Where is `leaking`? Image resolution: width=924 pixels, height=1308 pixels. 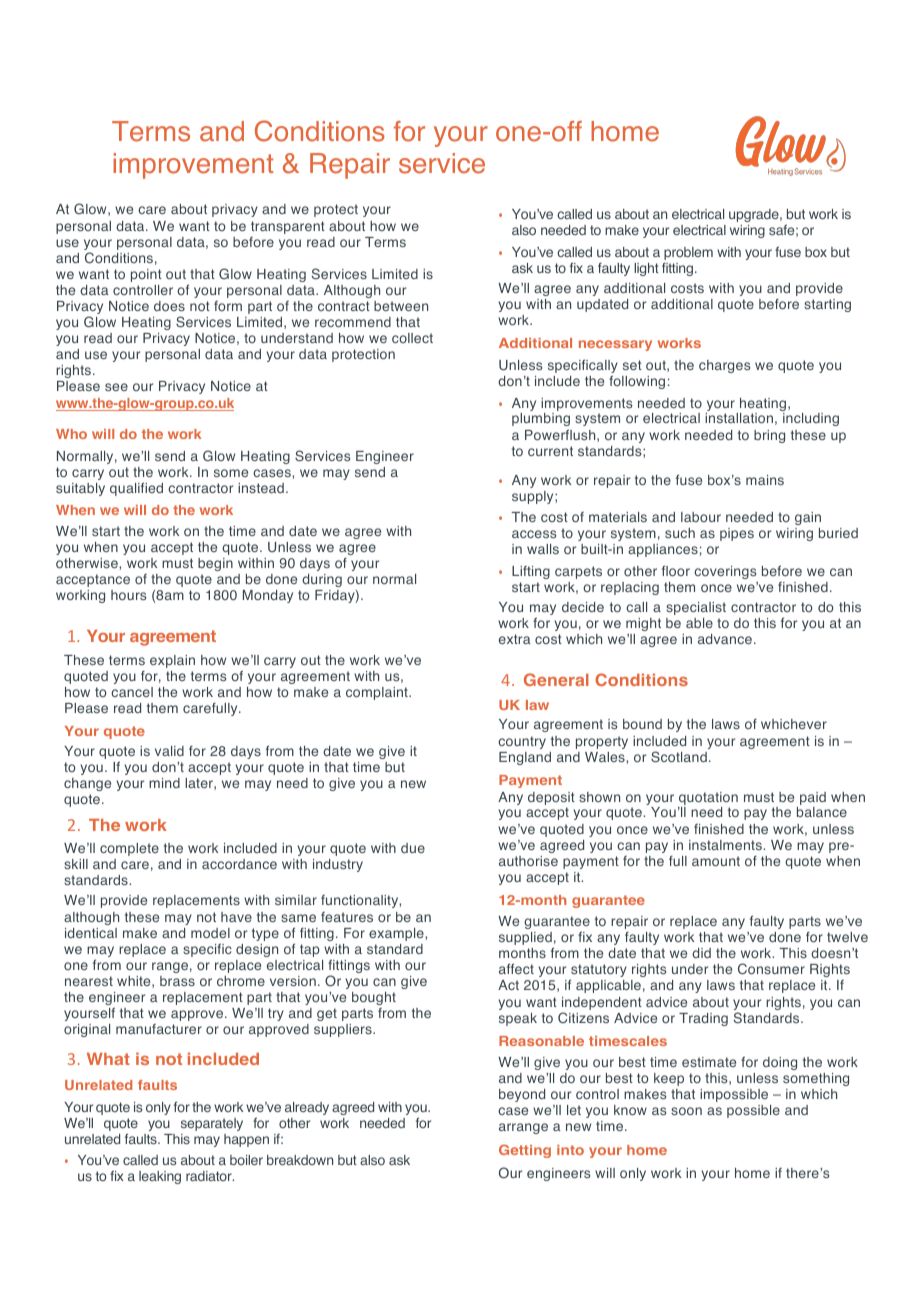 leaking is located at coordinates (160, 1177).
